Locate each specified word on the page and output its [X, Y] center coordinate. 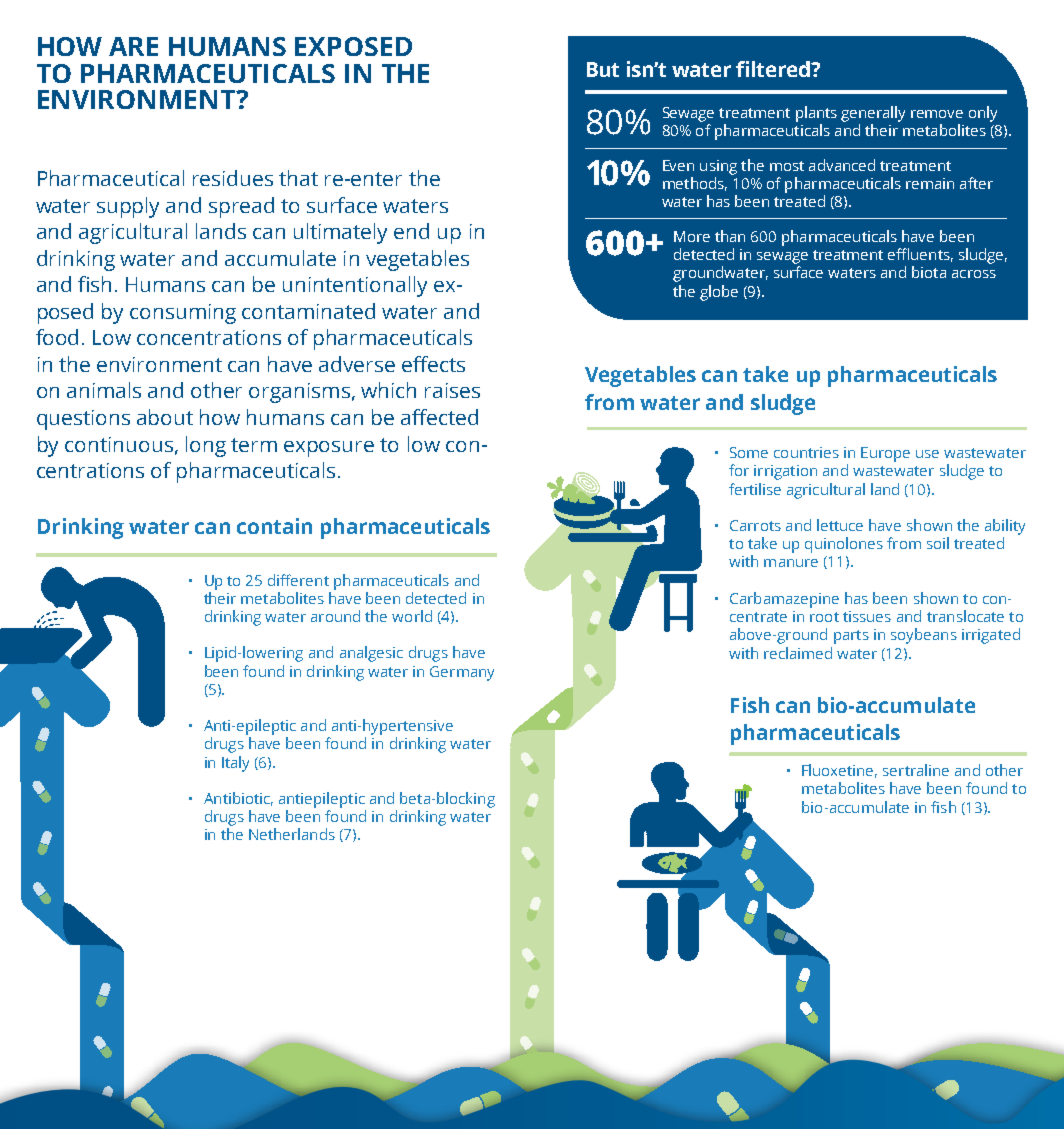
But [603, 69]
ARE [133, 46]
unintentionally [355, 286]
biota [929, 272]
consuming [183, 314]
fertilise [755, 489]
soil [938, 543]
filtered [774, 69]
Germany [462, 673]
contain [274, 526]
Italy [235, 764]
